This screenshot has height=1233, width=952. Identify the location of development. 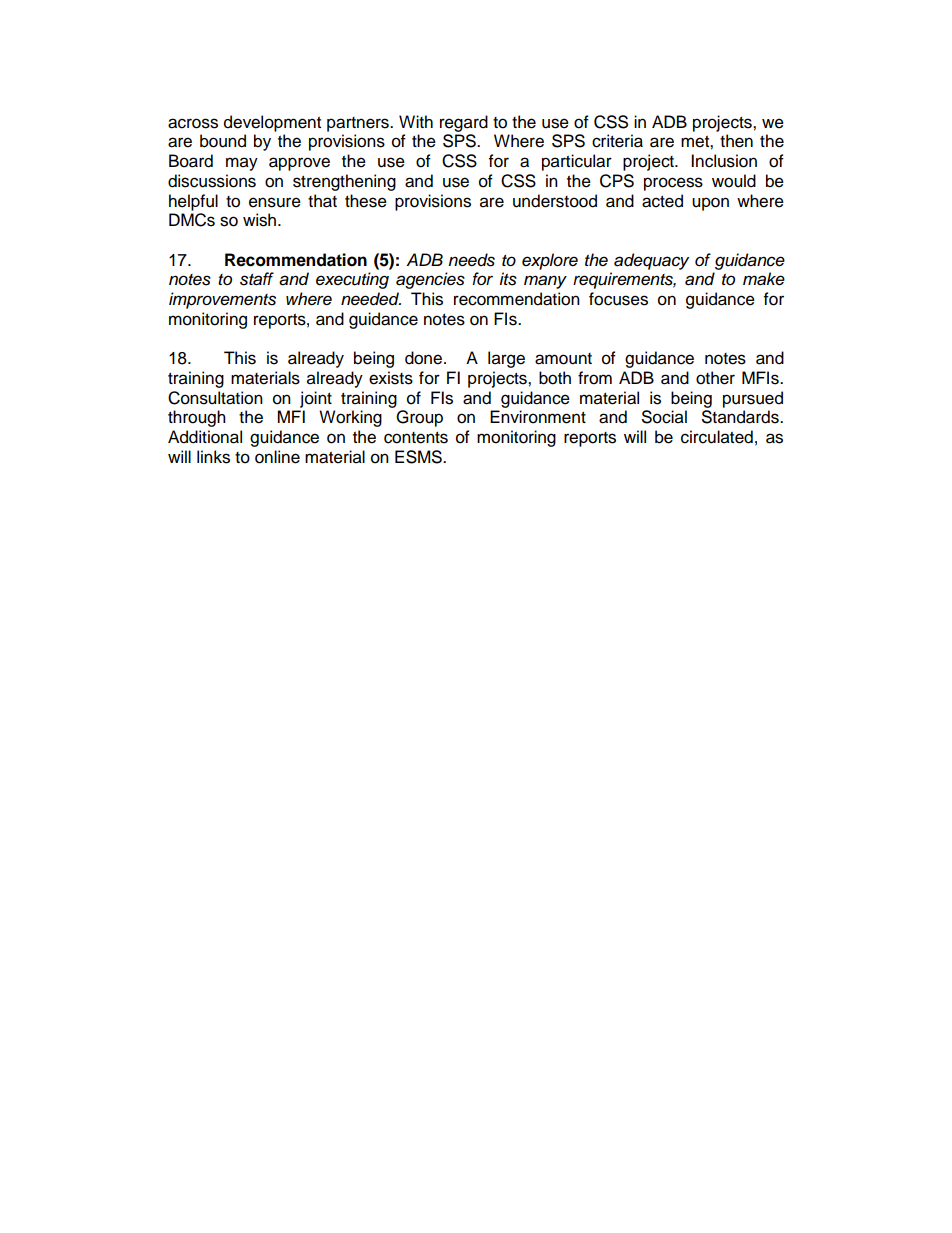
(272, 123).
